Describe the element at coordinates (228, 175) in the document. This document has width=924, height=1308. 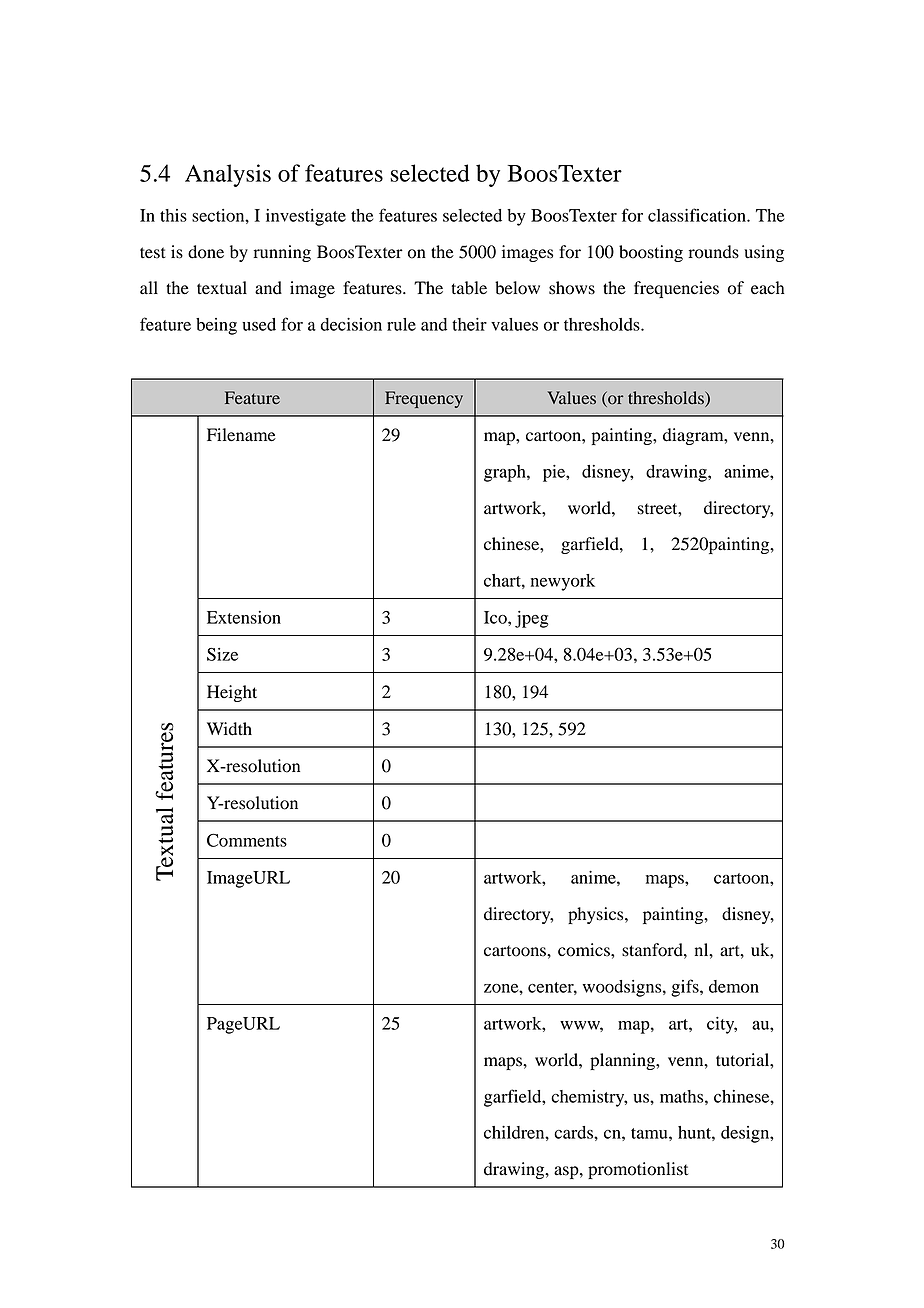
I see `Analysis` at that location.
